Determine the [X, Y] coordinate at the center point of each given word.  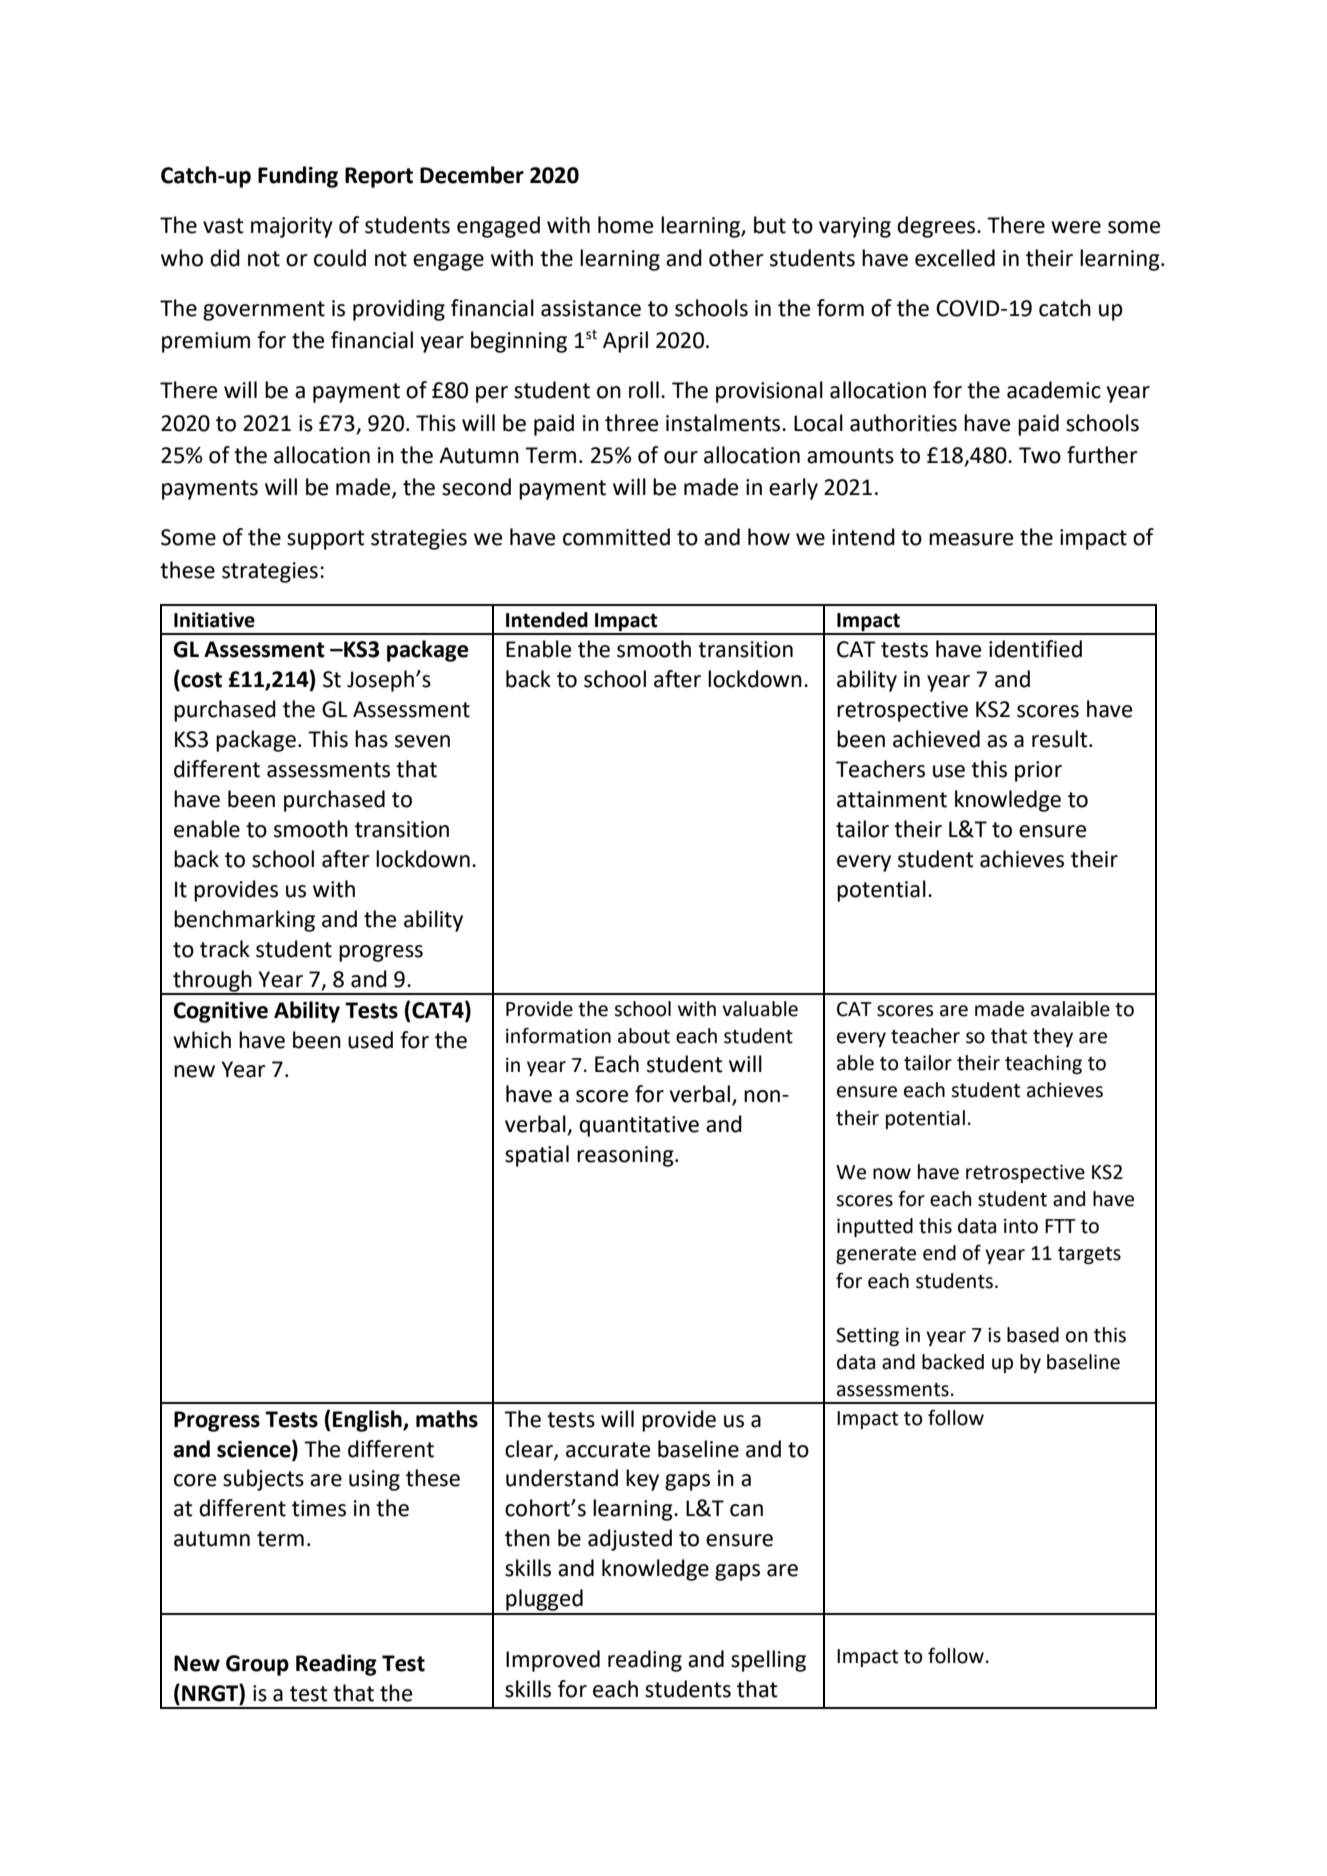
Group [257, 1665]
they [1053, 1037]
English [368, 1421]
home [625, 225]
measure [971, 539]
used [370, 1040]
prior [1038, 771]
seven [422, 741]
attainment [892, 799]
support [326, 540]
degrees [937, 227]
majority [292, 227]
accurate [608, 1450]
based [1033, 1335]
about [644, 1036]
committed [616, 537]
